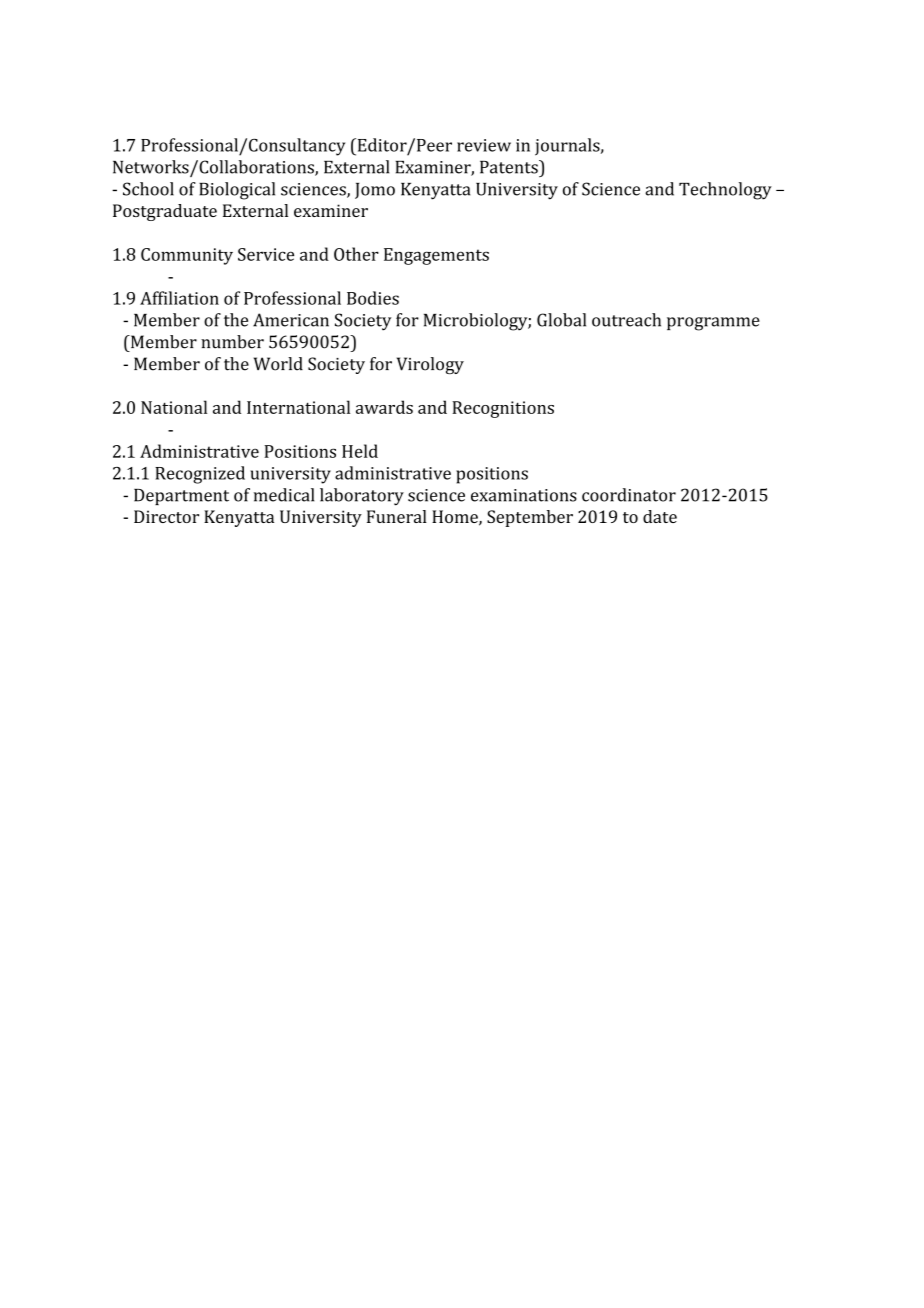 This screenshot has width=924, height=1308. I want to click on Department, so click(181, 497).
